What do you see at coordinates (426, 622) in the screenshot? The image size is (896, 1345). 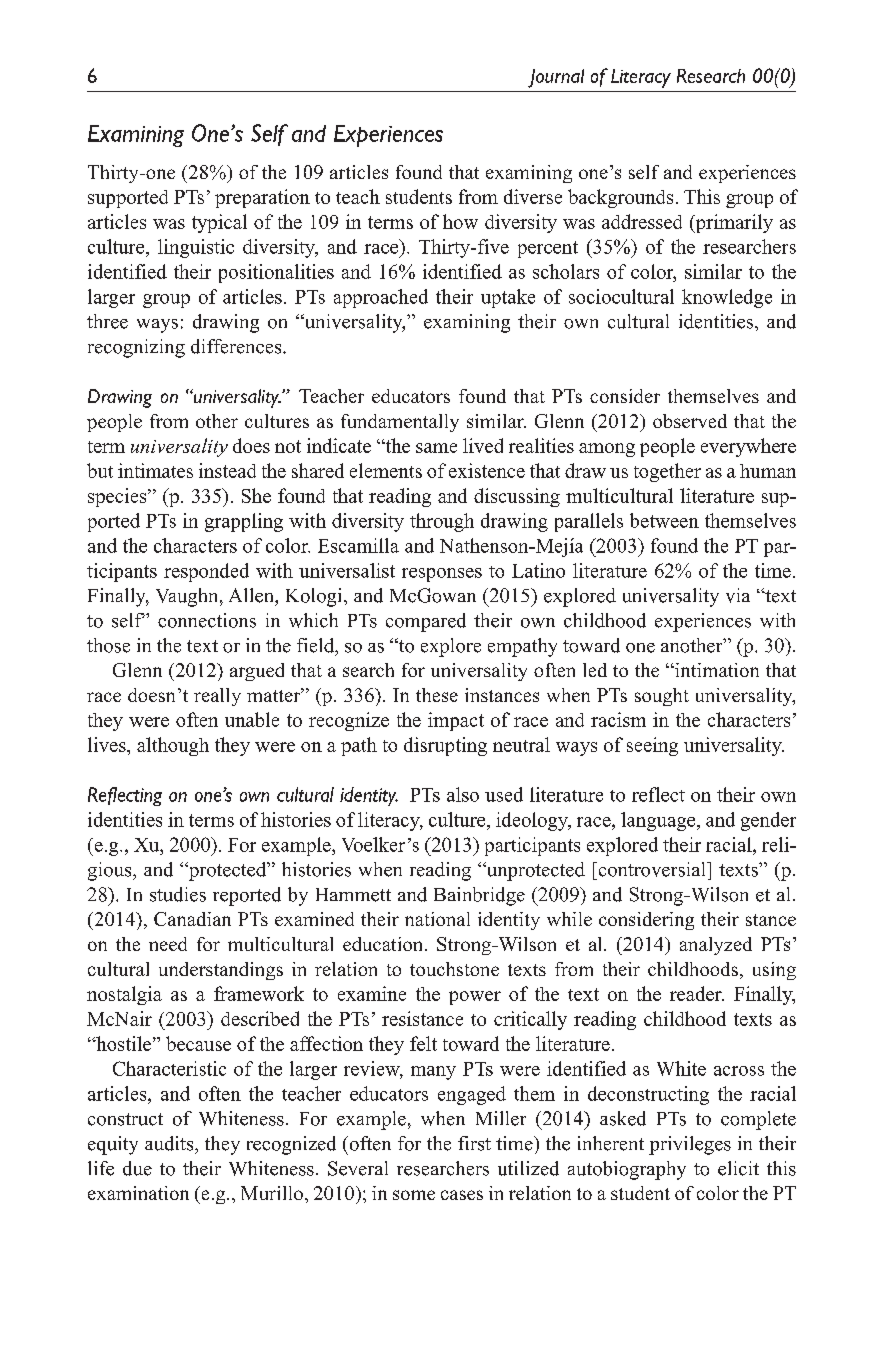 I see `compared` at bounding box center [426, 622].
